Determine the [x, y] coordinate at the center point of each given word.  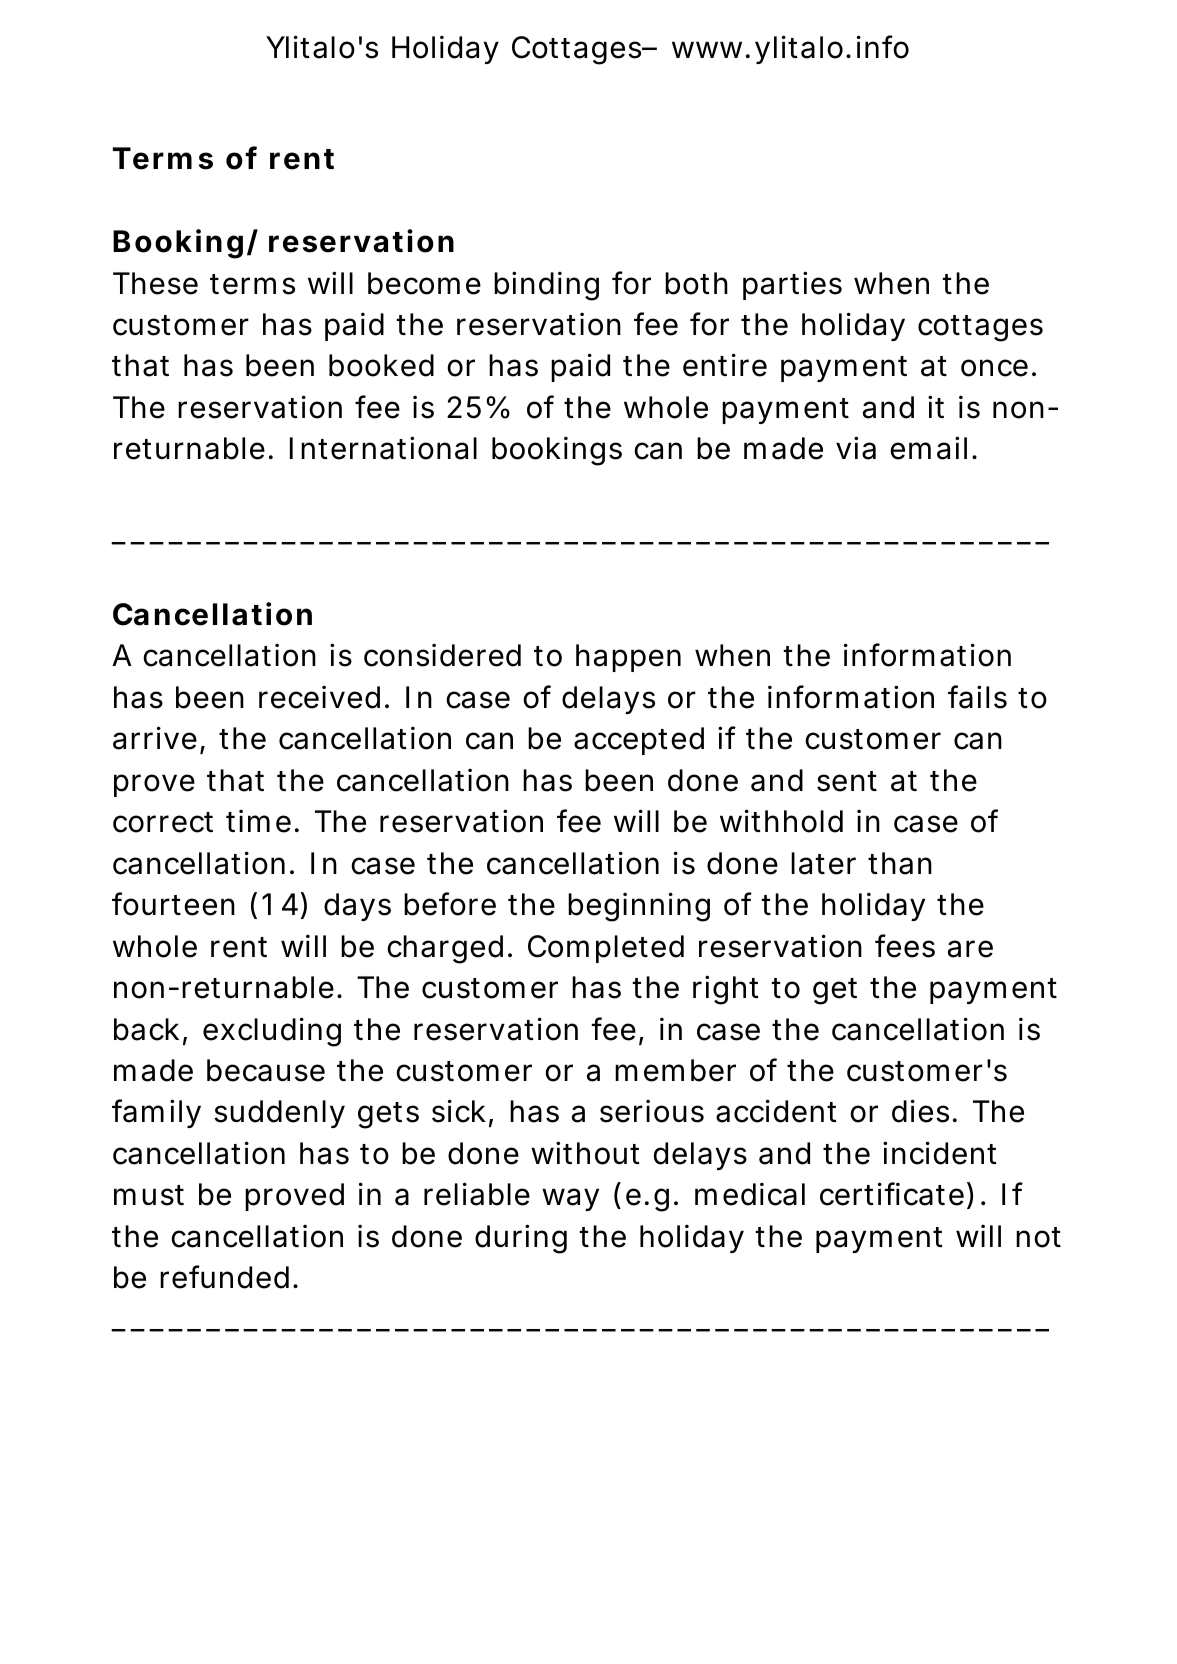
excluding [272, 1032]
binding [546, 286]
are [970, 949]
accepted [639, 741]
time [258, 821]
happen [628, 658]
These [155, 283]
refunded [224, 1277]
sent [847, 781]
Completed [606, 949]
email [928, 448]
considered [442, 655]
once [994, 368]
